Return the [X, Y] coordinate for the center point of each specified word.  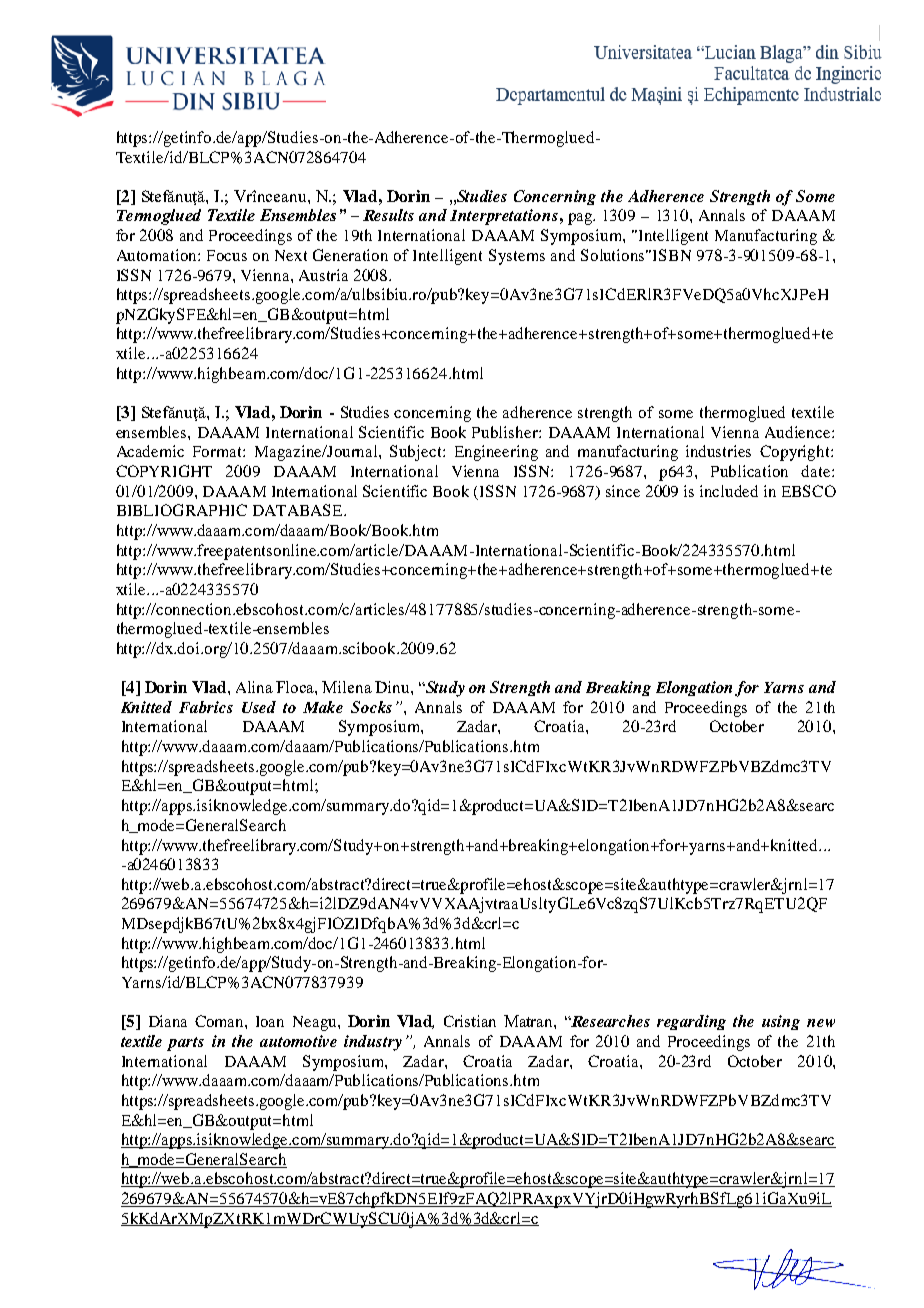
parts [185, 1044]
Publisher [506, 432]
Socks [371, 707]
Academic [150, 451]
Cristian [470, 1021]
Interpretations [504, 217]
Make [323, 707]
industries [718, 451]
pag [581, 219]
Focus [227, 255]
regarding [691, 1022]
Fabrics [206, 707]
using [781, 1022]
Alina [254, 687]
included [729, 491]
